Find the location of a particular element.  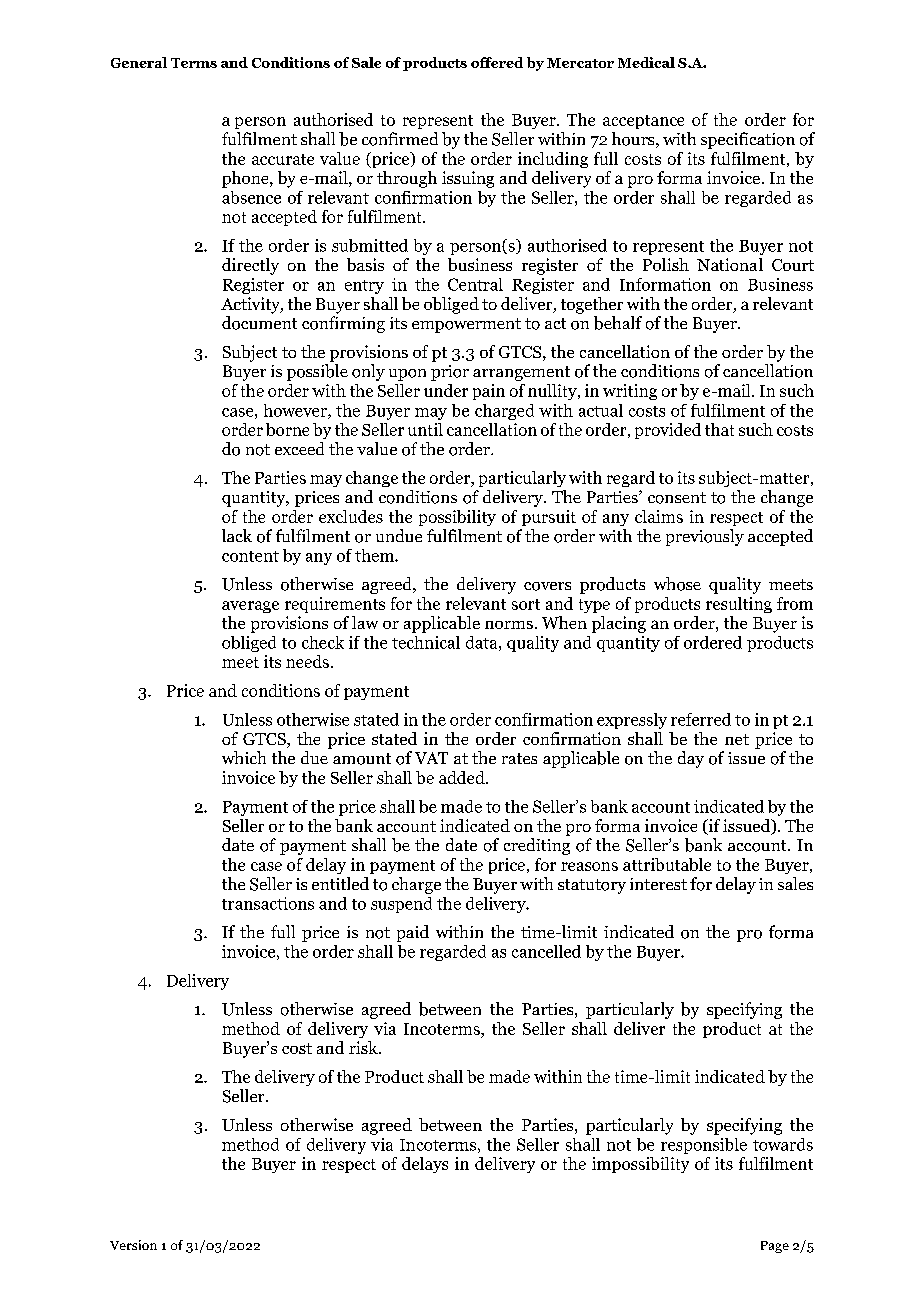

specification is located at coordinates (748, 140).
